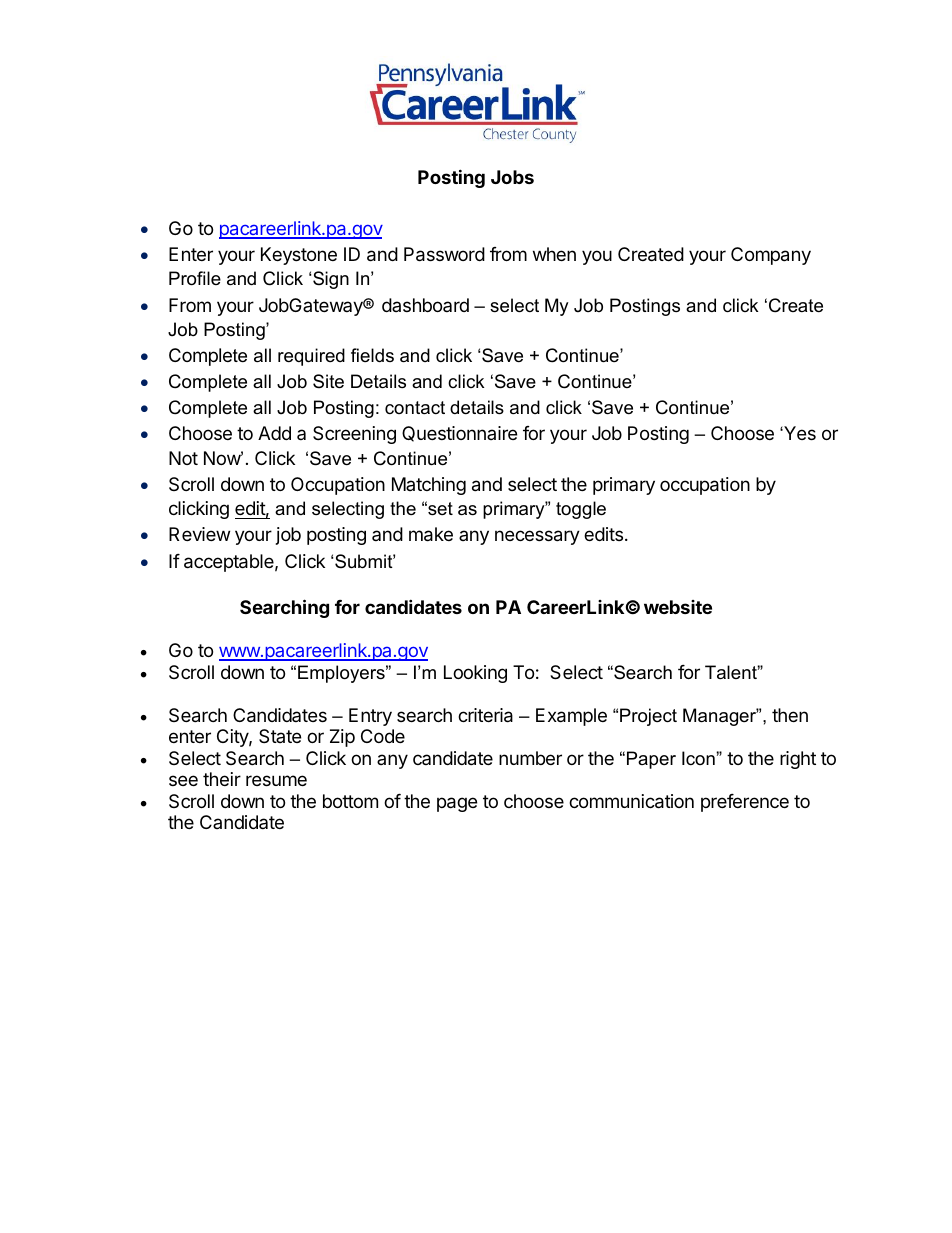 The width and height of the image is (952, 1233). Describe the element at coordinates (415, 407) in the image. I see `contact` at that location.
